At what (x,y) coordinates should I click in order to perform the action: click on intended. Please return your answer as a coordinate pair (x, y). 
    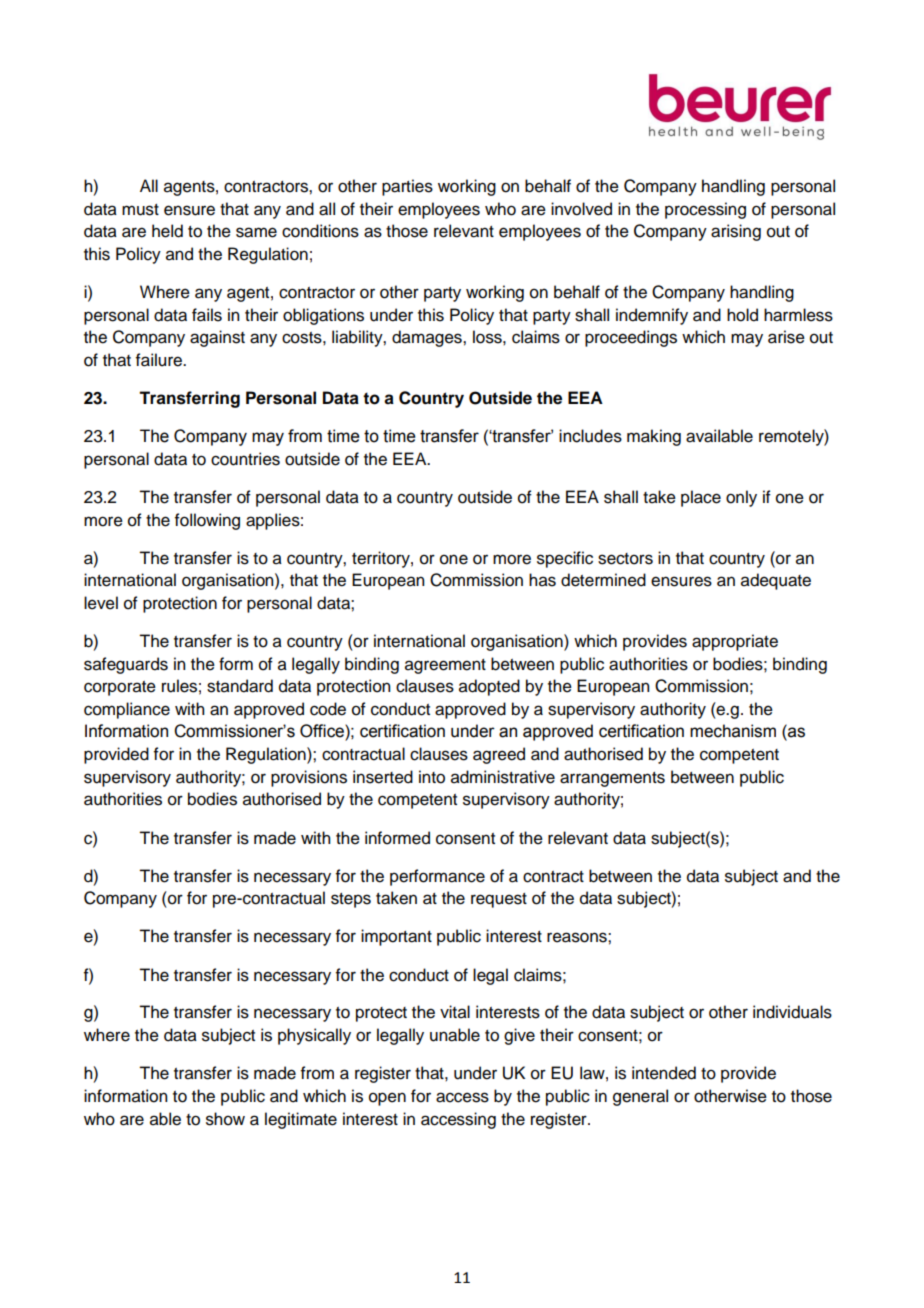
    Looking at the image, I should click on (664, 1073).
